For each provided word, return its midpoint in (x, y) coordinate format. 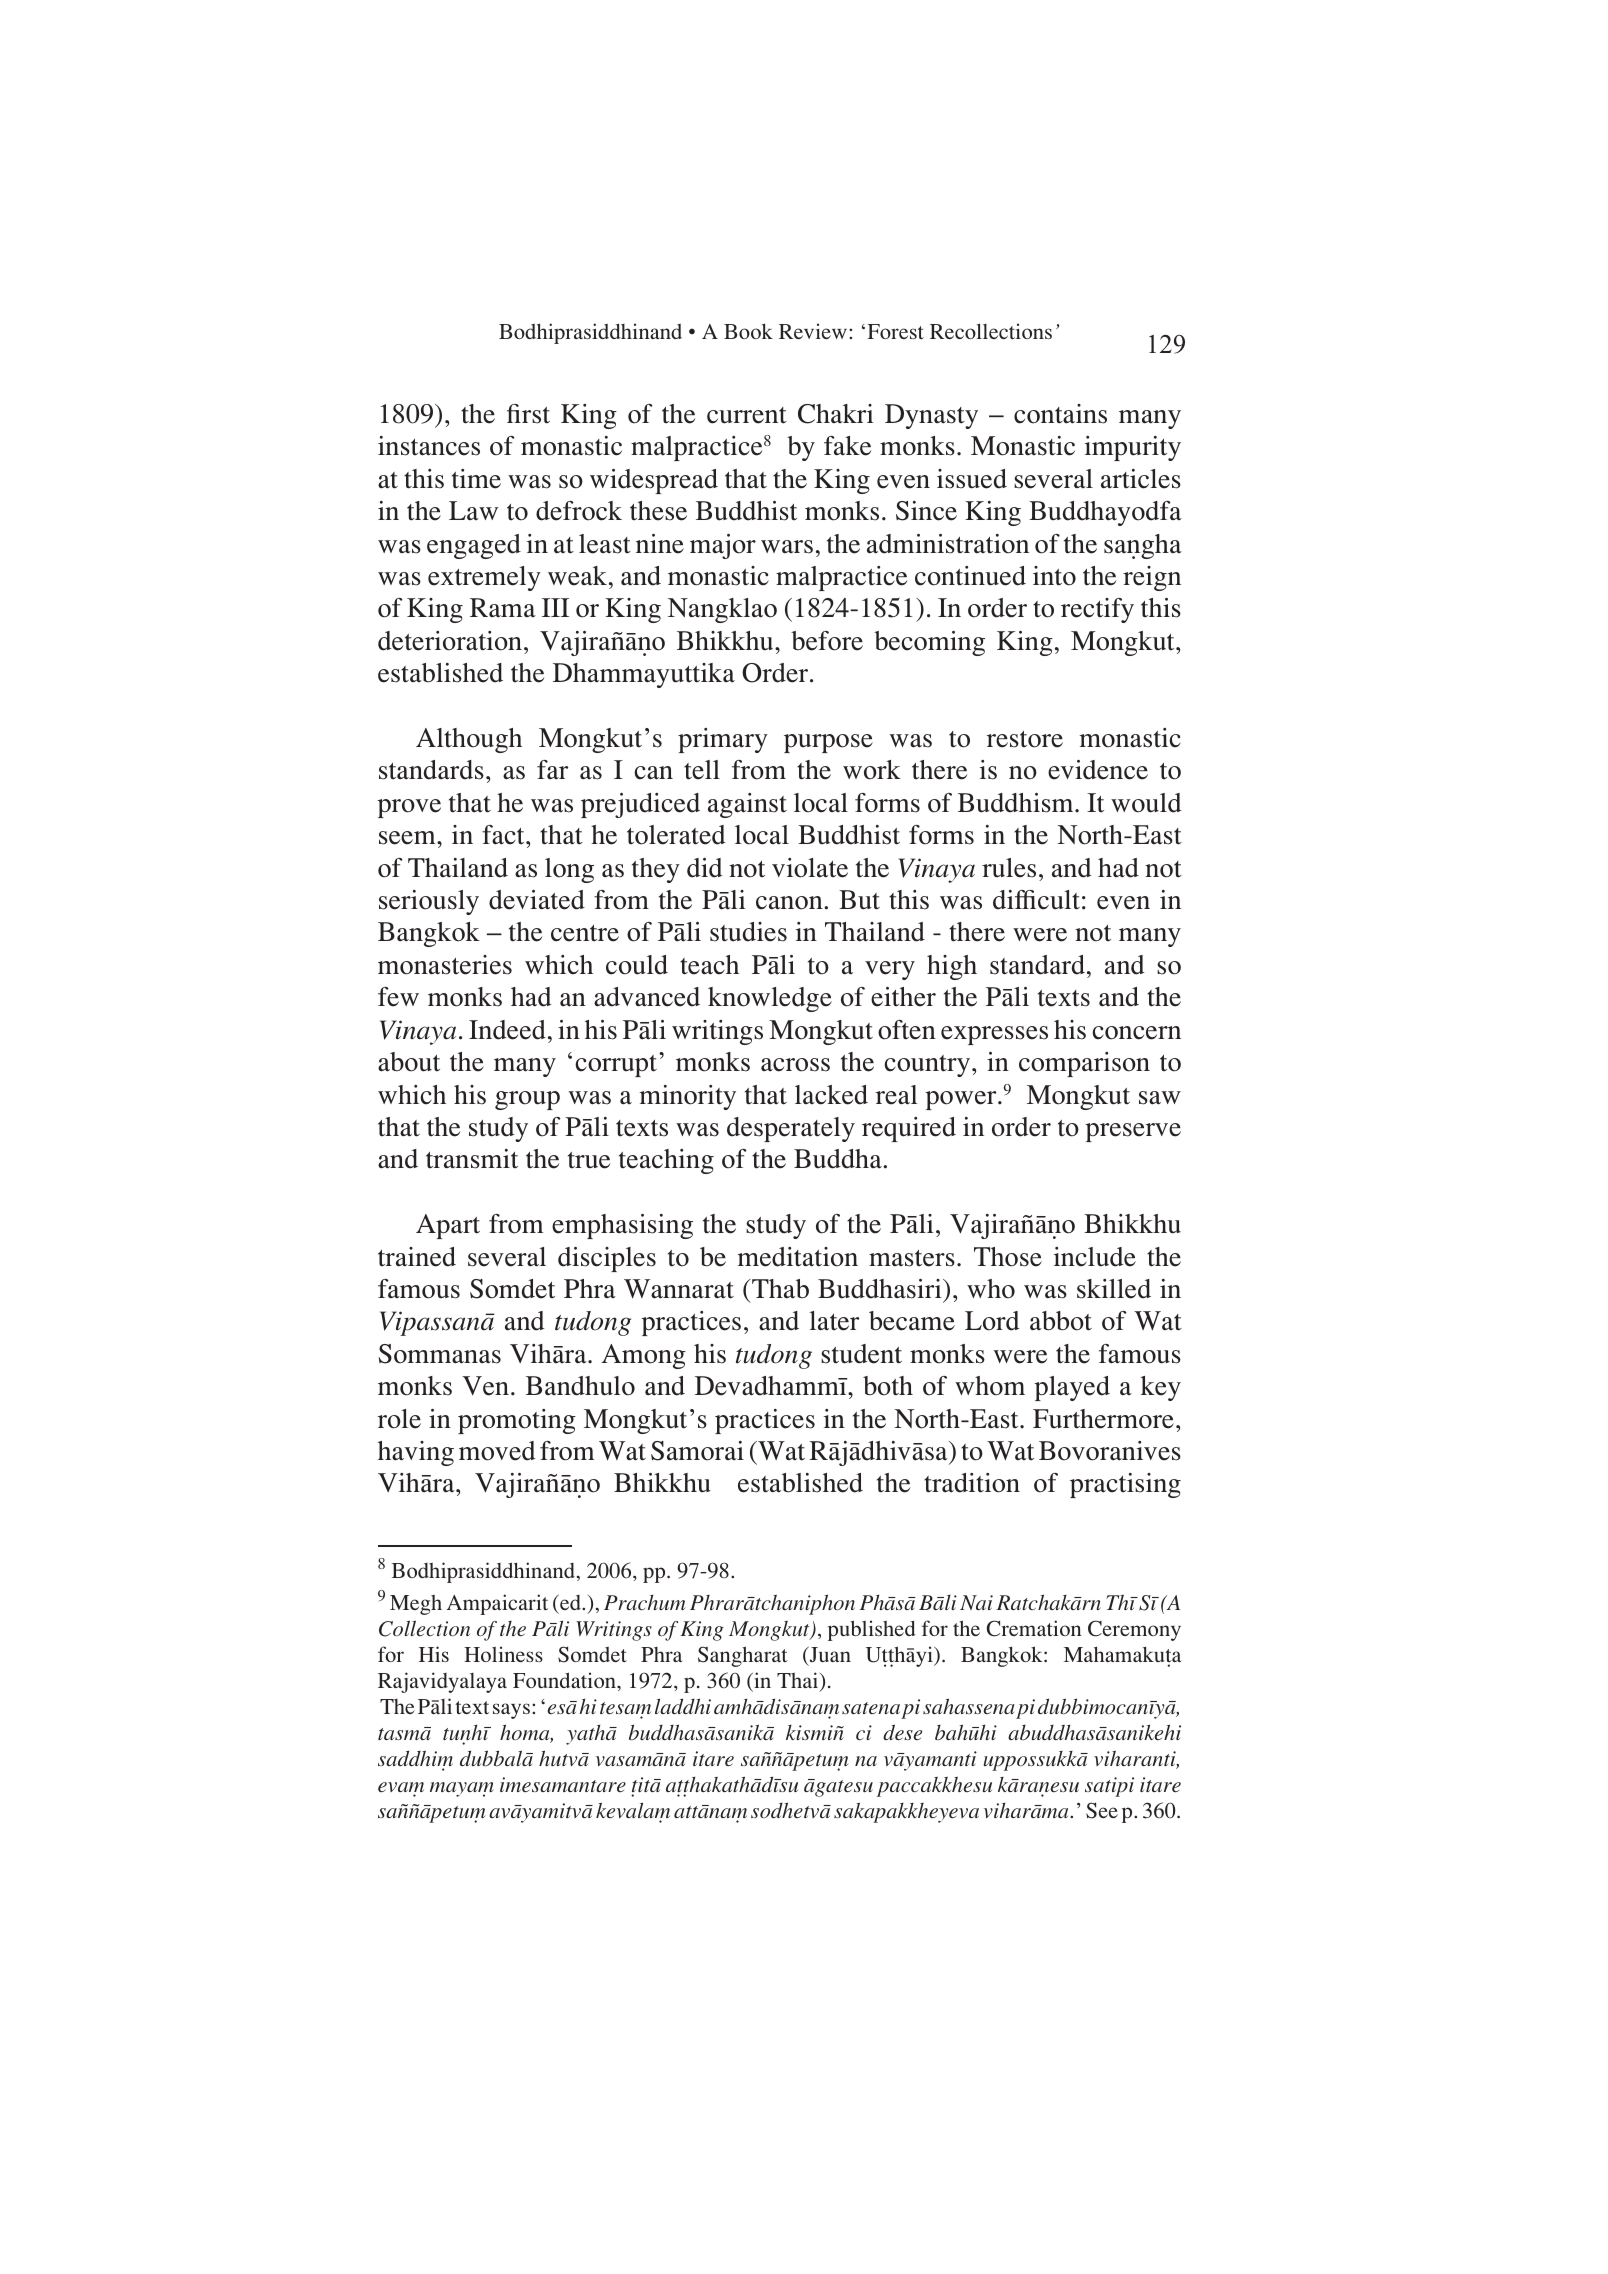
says (511, 1711)
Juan (829, 1656)
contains (1060, 414)
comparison (1084, 1064)
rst (534, 415)
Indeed (507, 1030)
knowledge (770, 999)
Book (748, 331)
